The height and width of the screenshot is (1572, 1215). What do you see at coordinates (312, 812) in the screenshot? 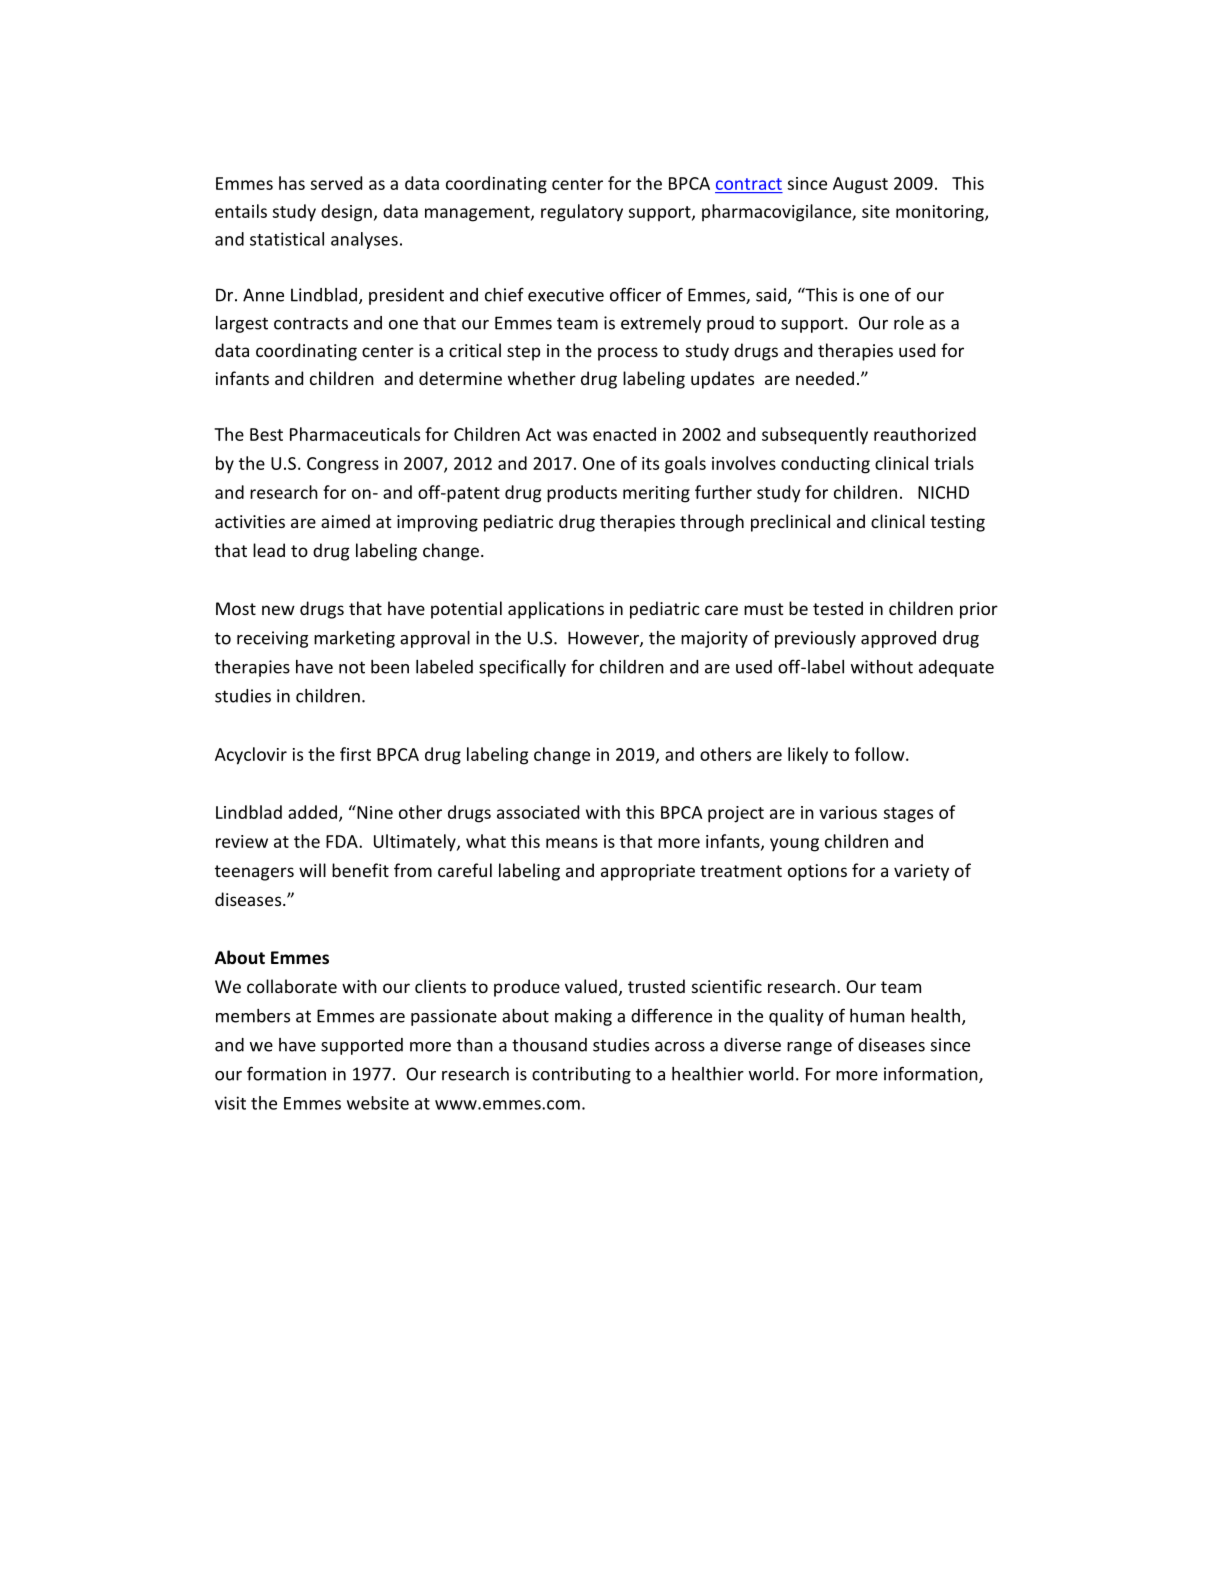
I see `added` at bounding box center [312, 812].
